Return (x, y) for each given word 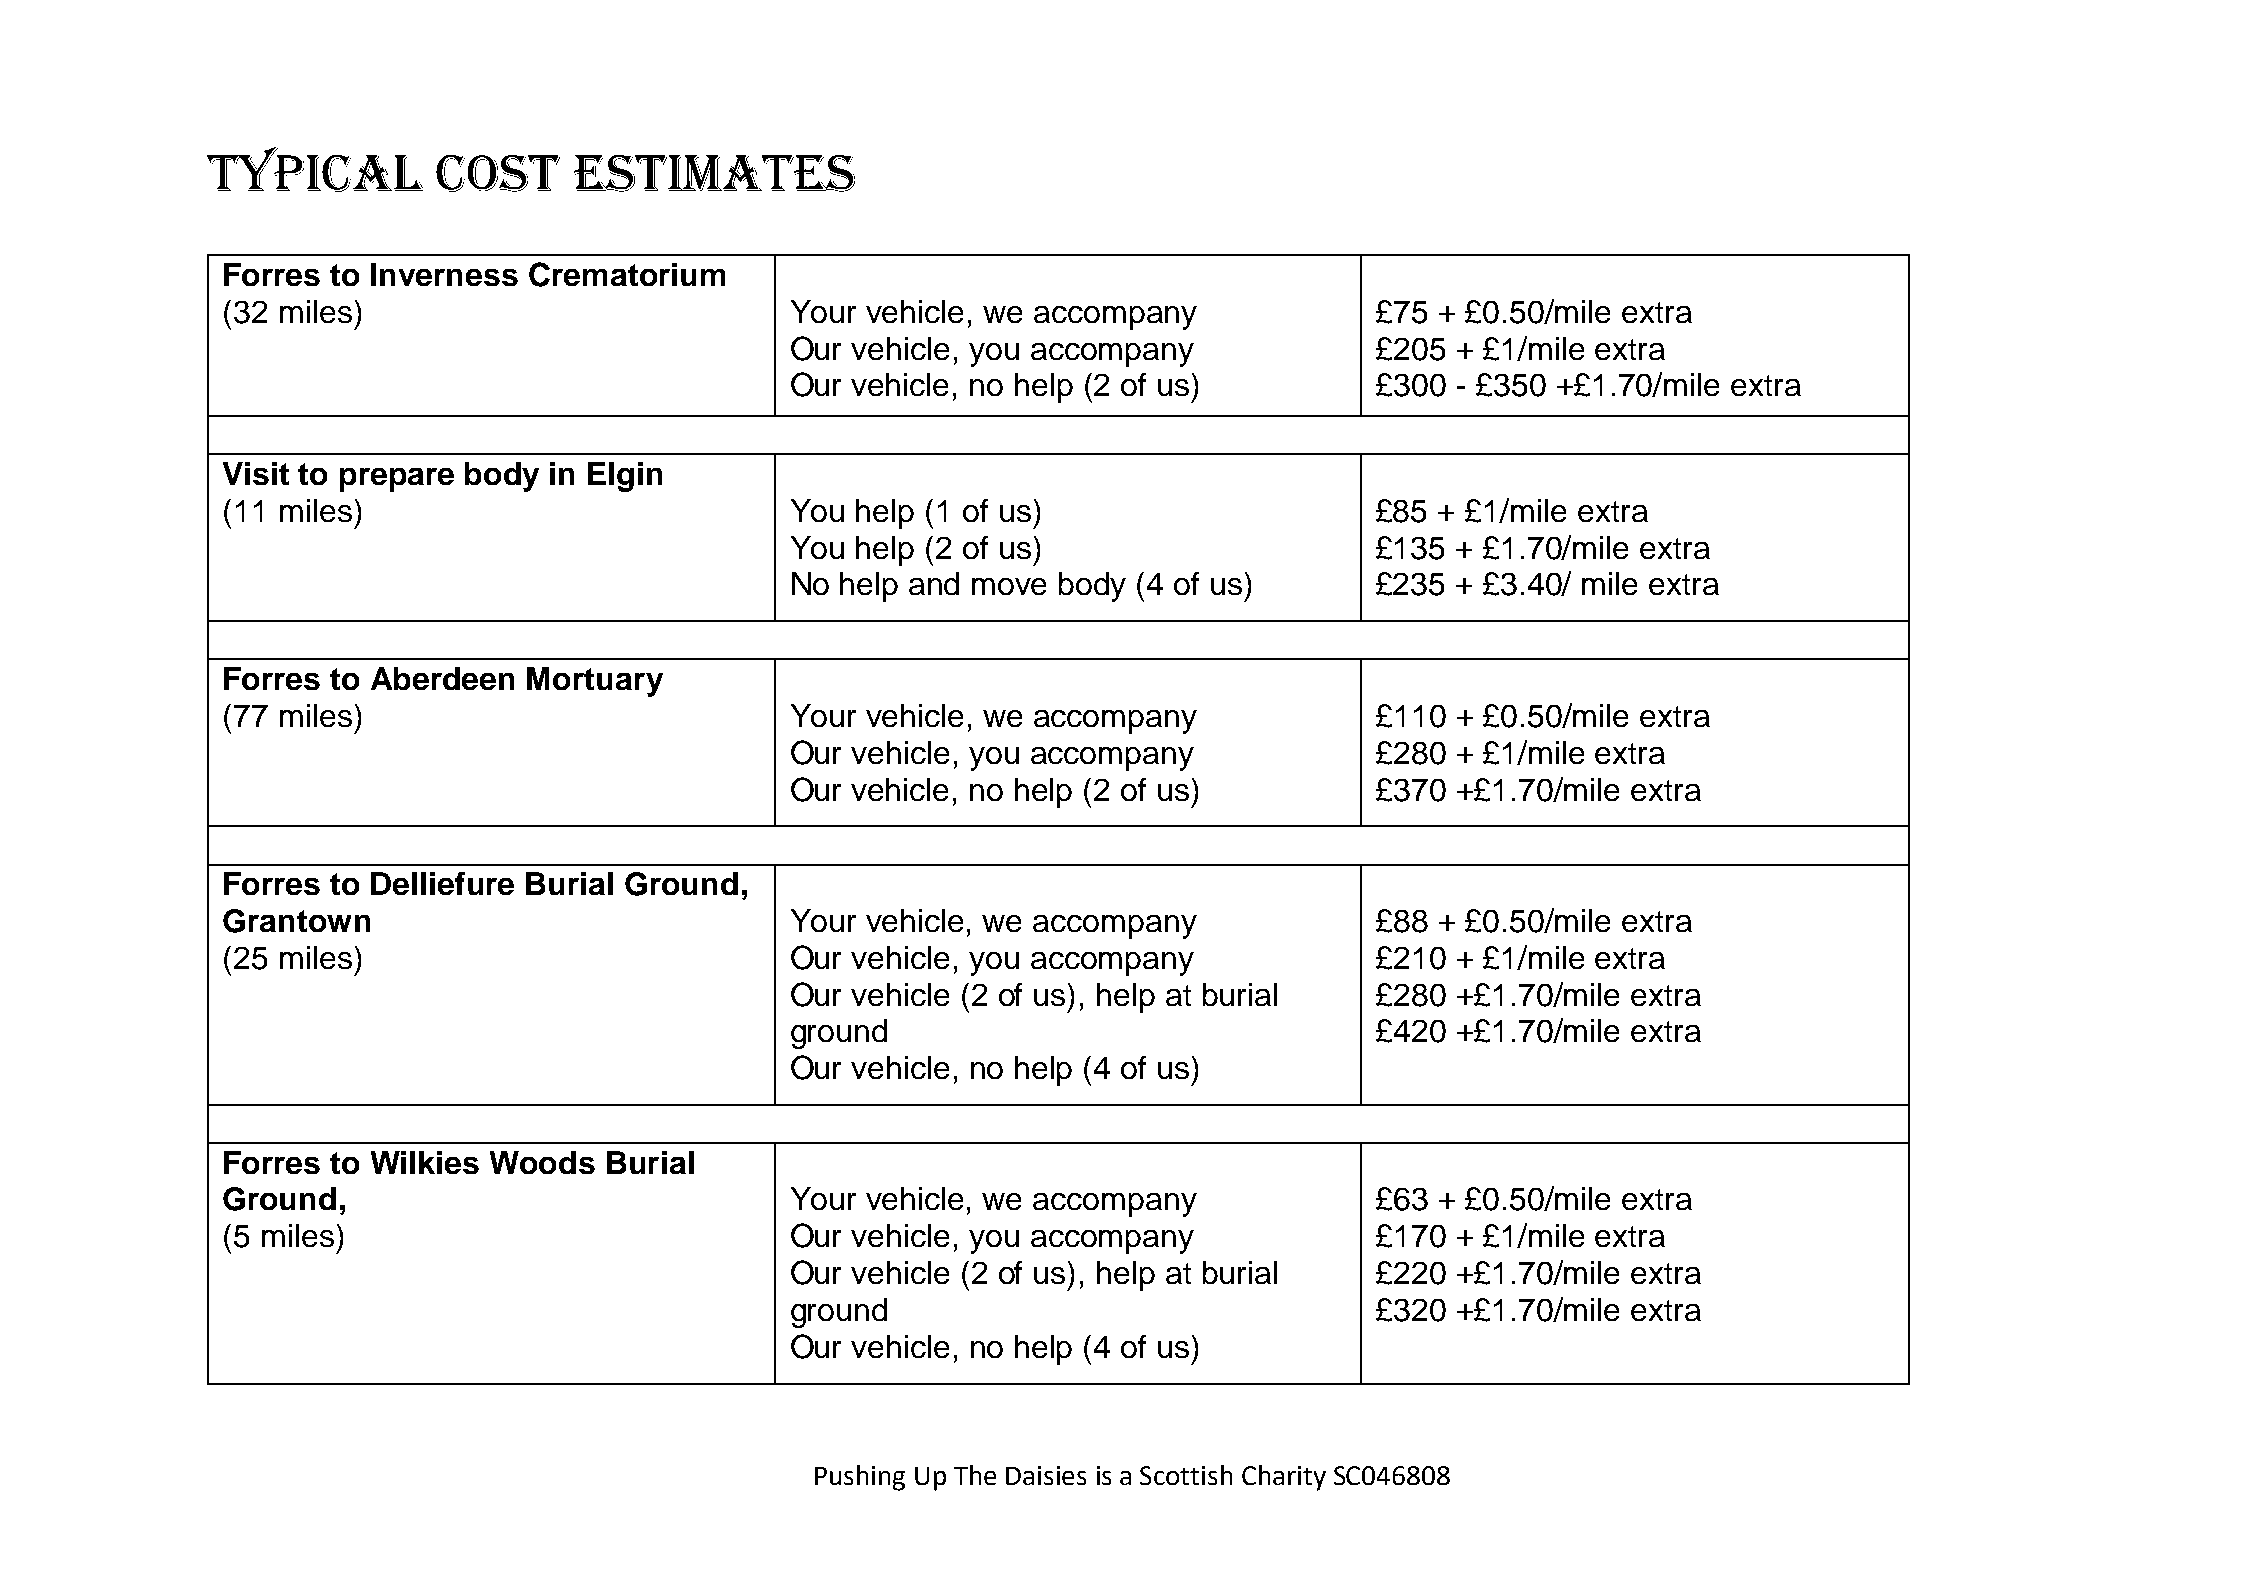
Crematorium (627, 274)
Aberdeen (442, 678)
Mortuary (595, 682)
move (1009, 586)
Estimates (714, 173)
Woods (542, 1162)
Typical (315, 169)
